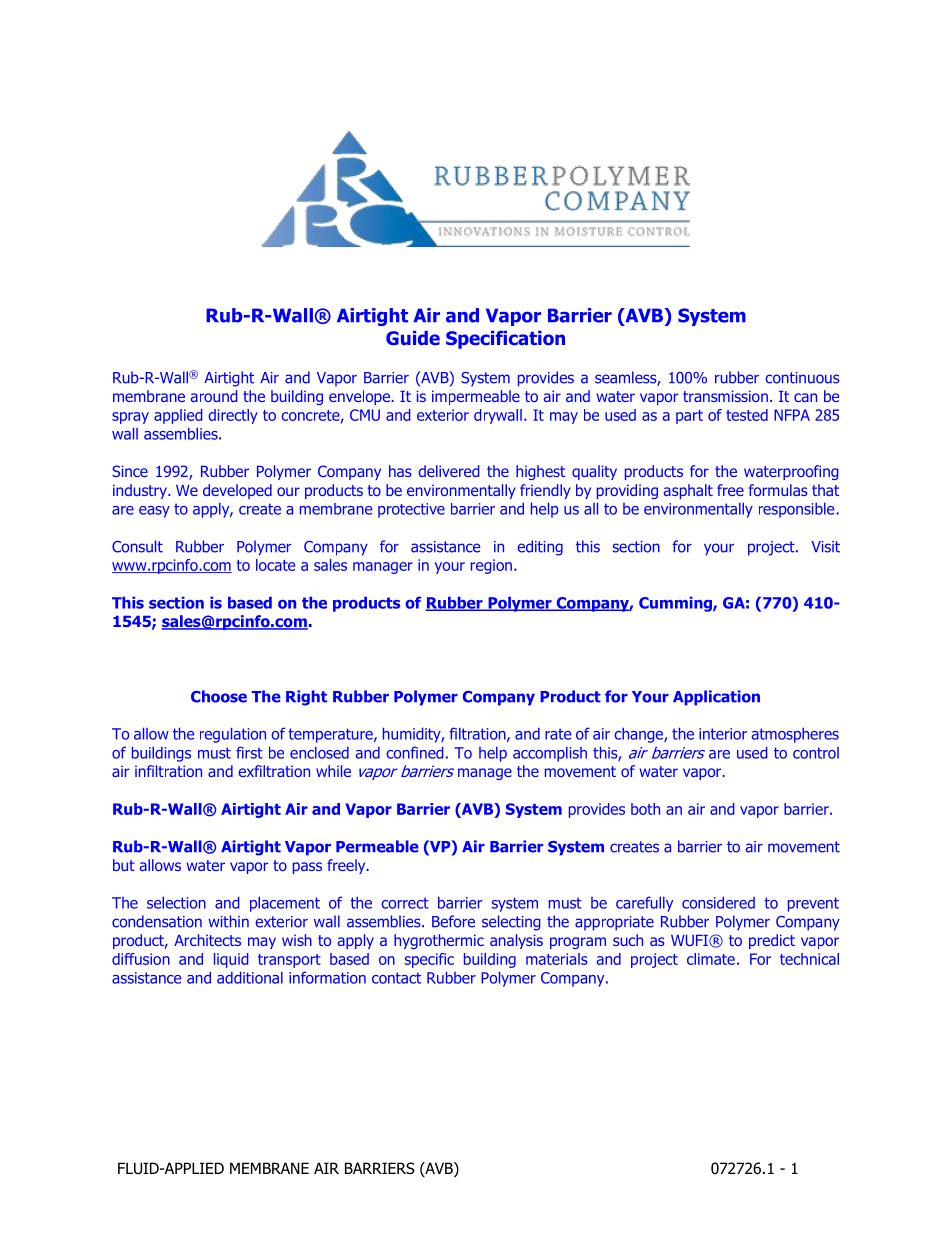 This screenshot has width=952, height=1233. I want to click on Guide, so click(413, 338).
